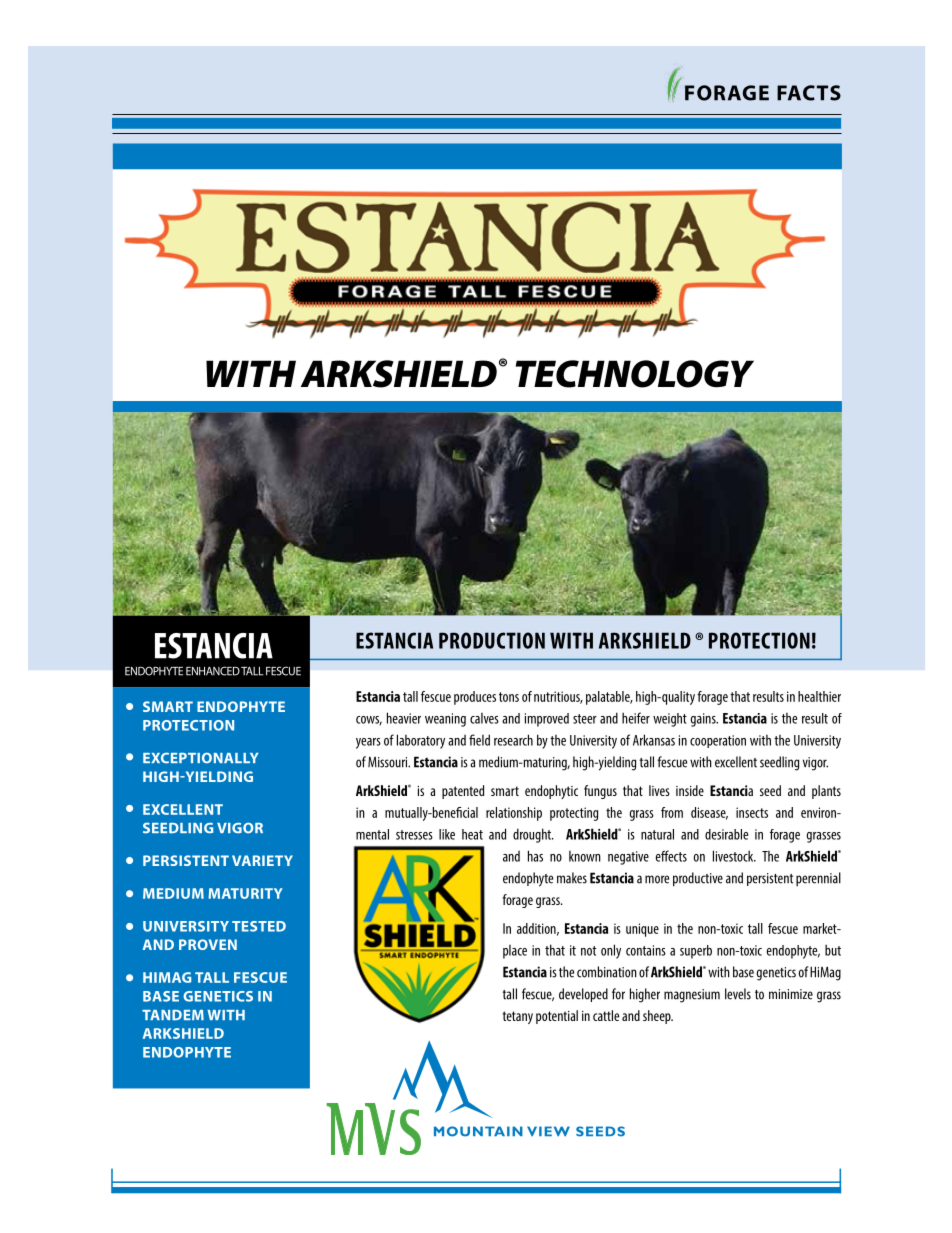  I want to click on PROVEN, so click(208, 944).
